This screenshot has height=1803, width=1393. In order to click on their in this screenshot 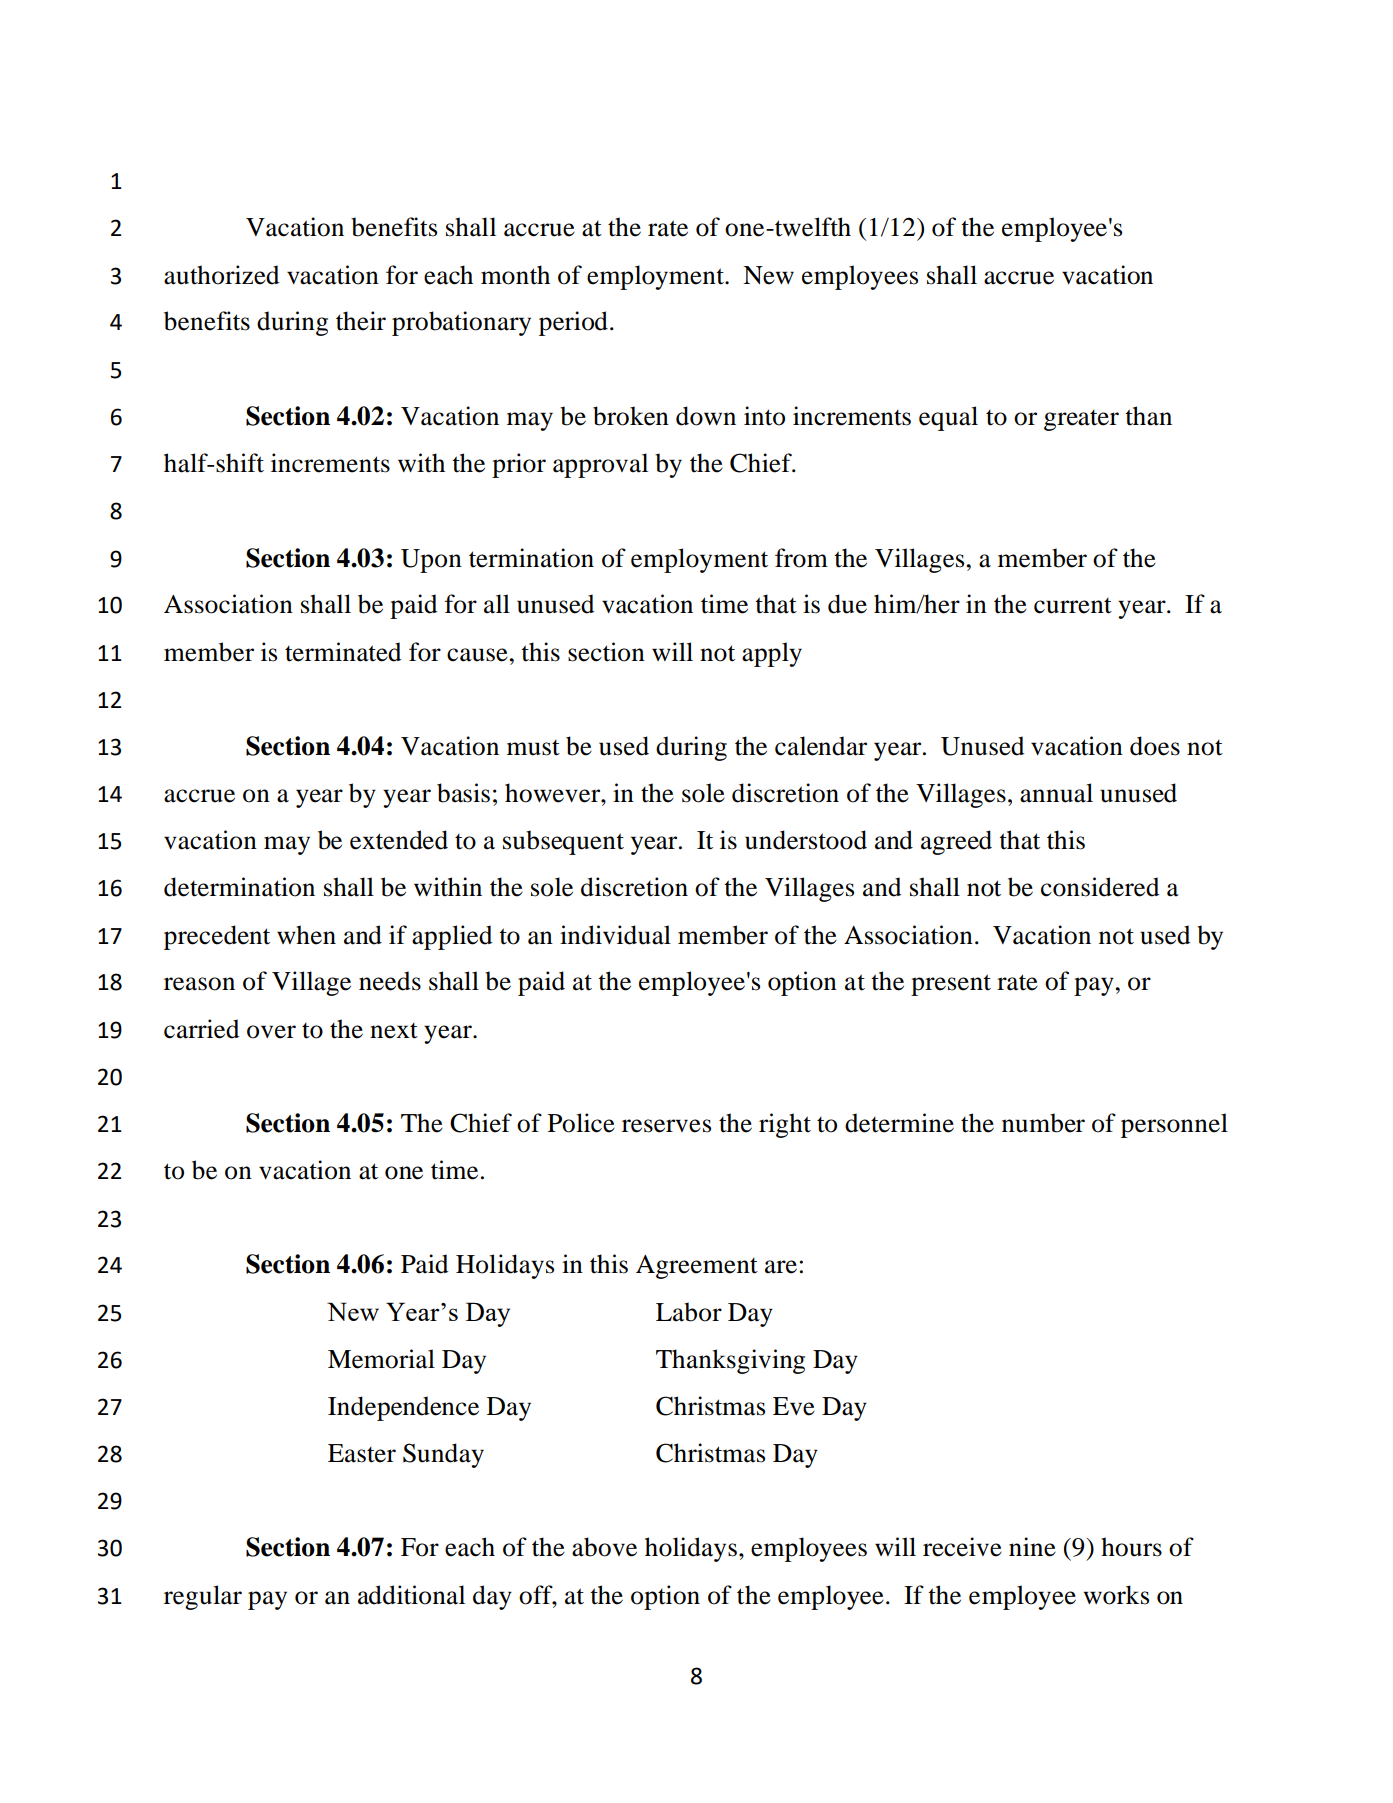, I will do `click(361, 321)`.
